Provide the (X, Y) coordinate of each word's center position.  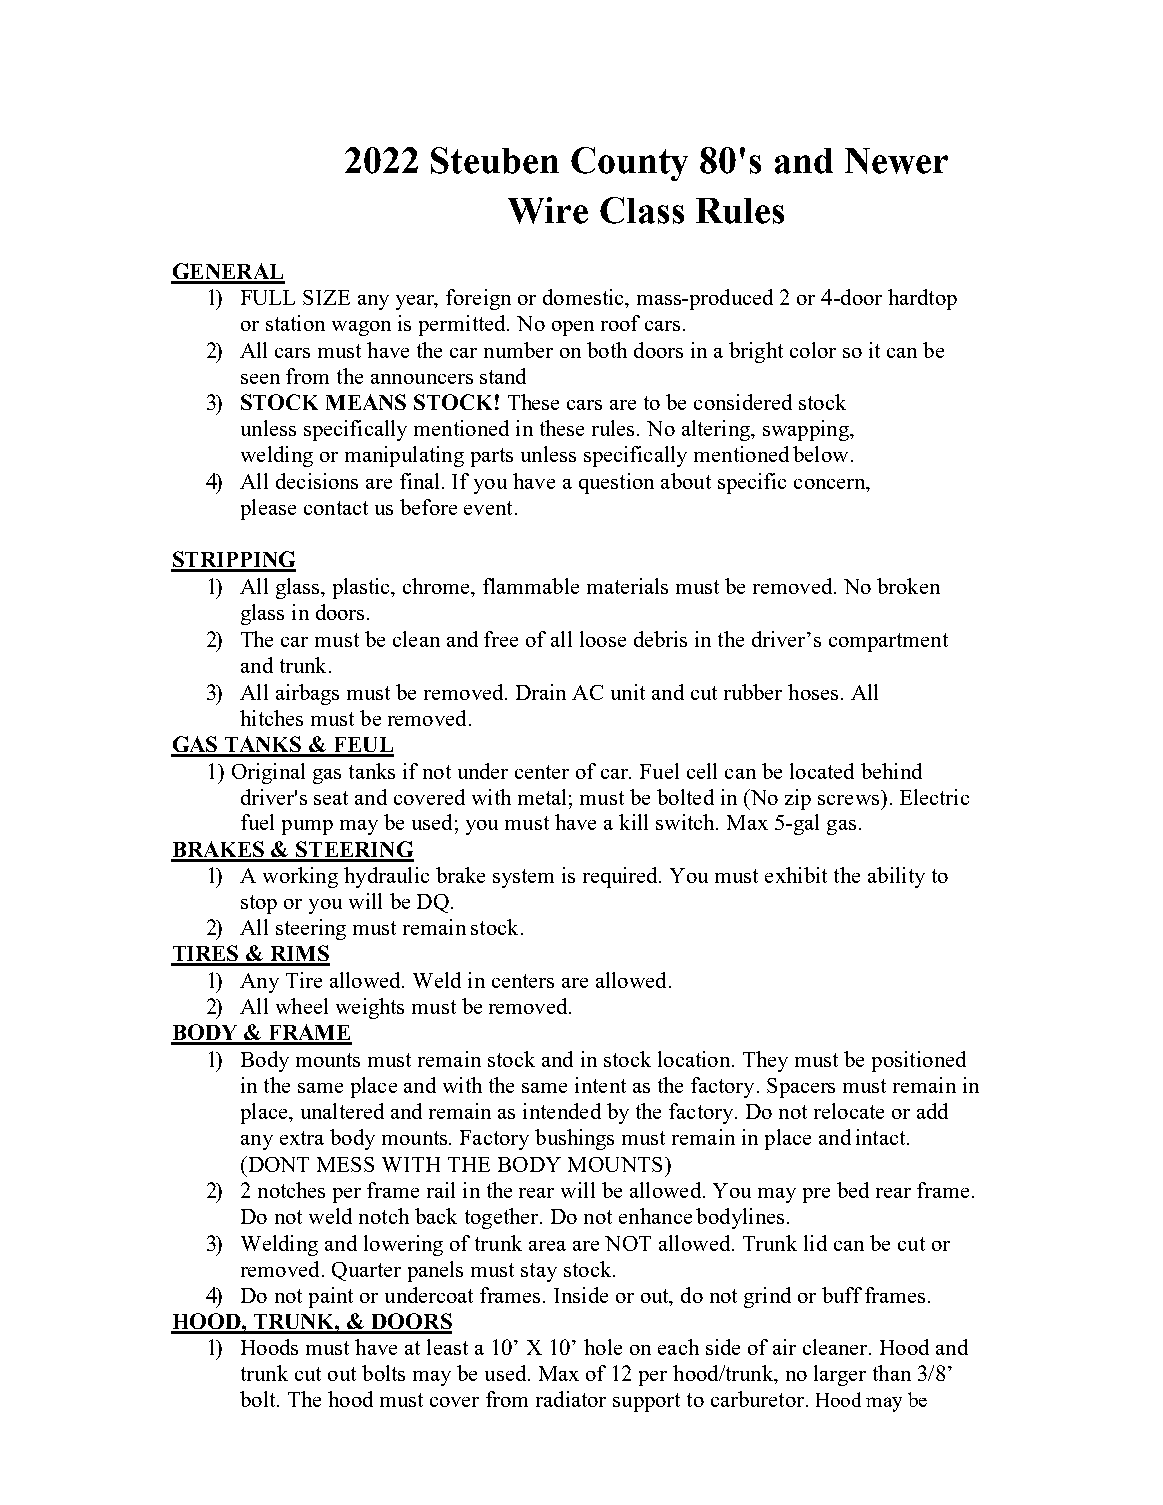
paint (331, 1297)
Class (642, 210)
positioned (919, 1061)
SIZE (326, 297)
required (621, 877)
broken (908, 586)
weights (370, 1008)
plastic (363, 588)
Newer (896, 161)
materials (627, 586)
